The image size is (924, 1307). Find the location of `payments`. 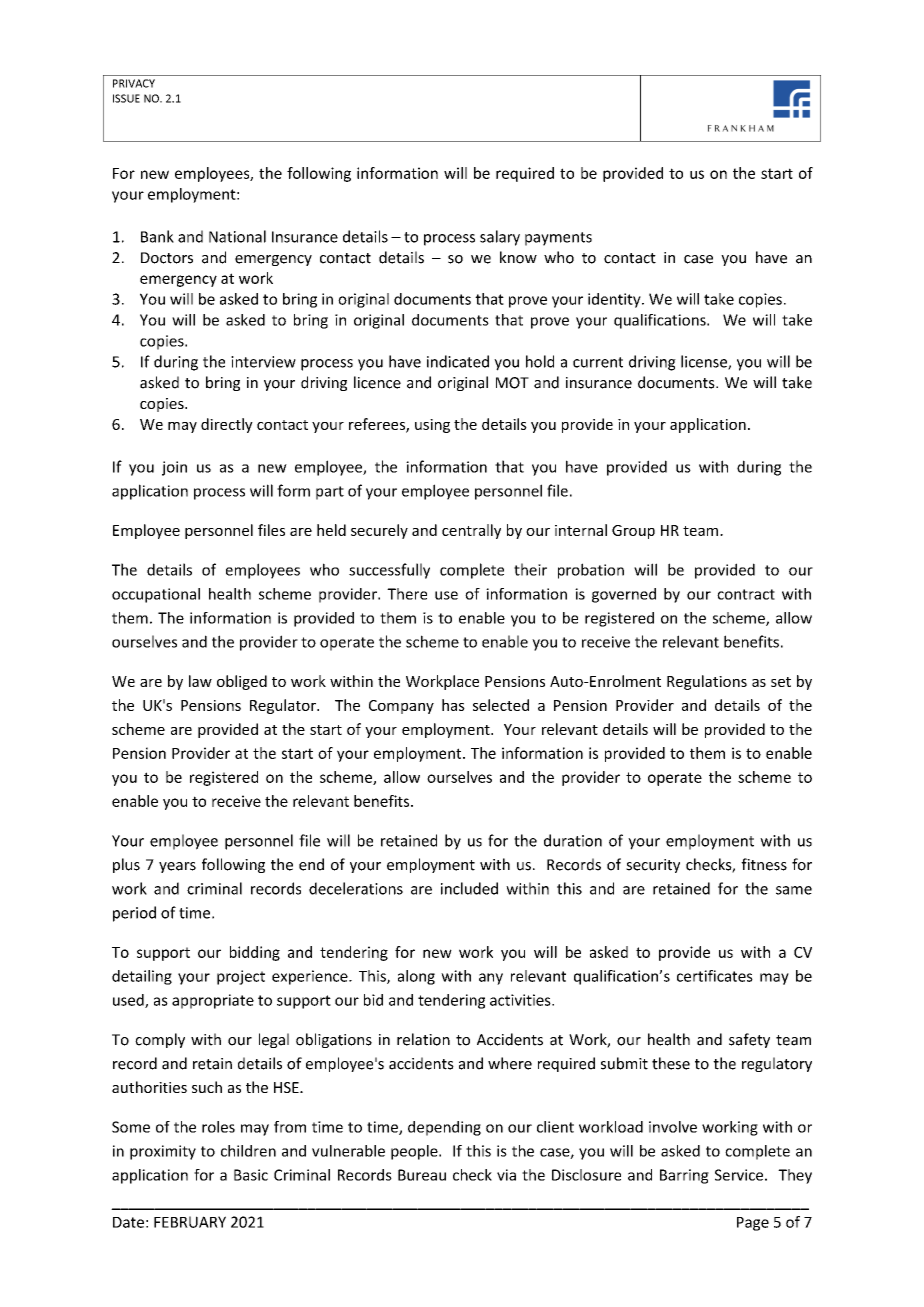

payments is located at coordinates (558, 239).
